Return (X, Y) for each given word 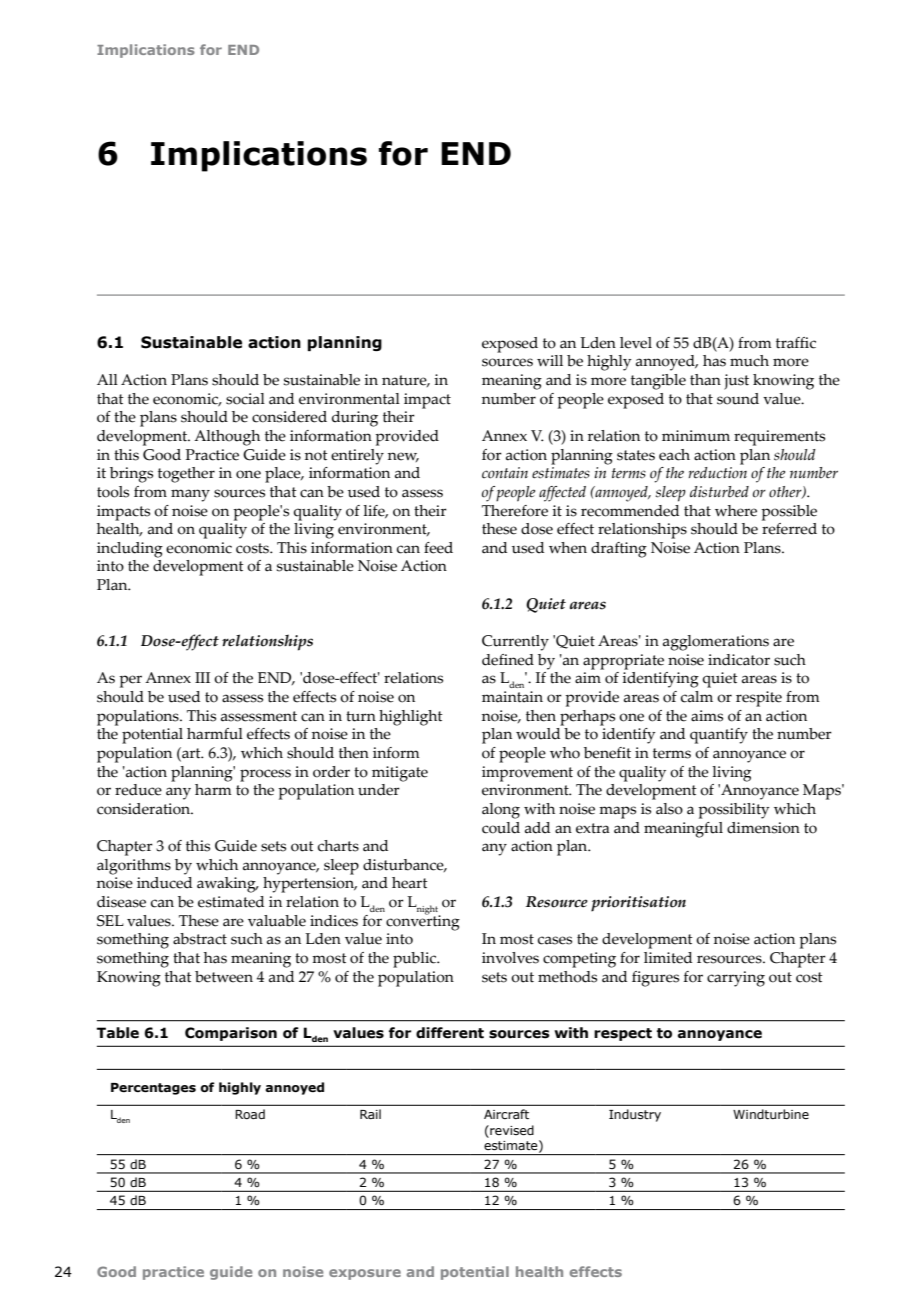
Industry (635, 1115)
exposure (365, 1274)
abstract (200, 939)
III (202, 677)
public (416, 960)
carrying (736, 979)
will (550, 360)
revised (511, 1130)
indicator (739, 660)
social (245, 399)
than (705, 380)
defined (508, 660)
